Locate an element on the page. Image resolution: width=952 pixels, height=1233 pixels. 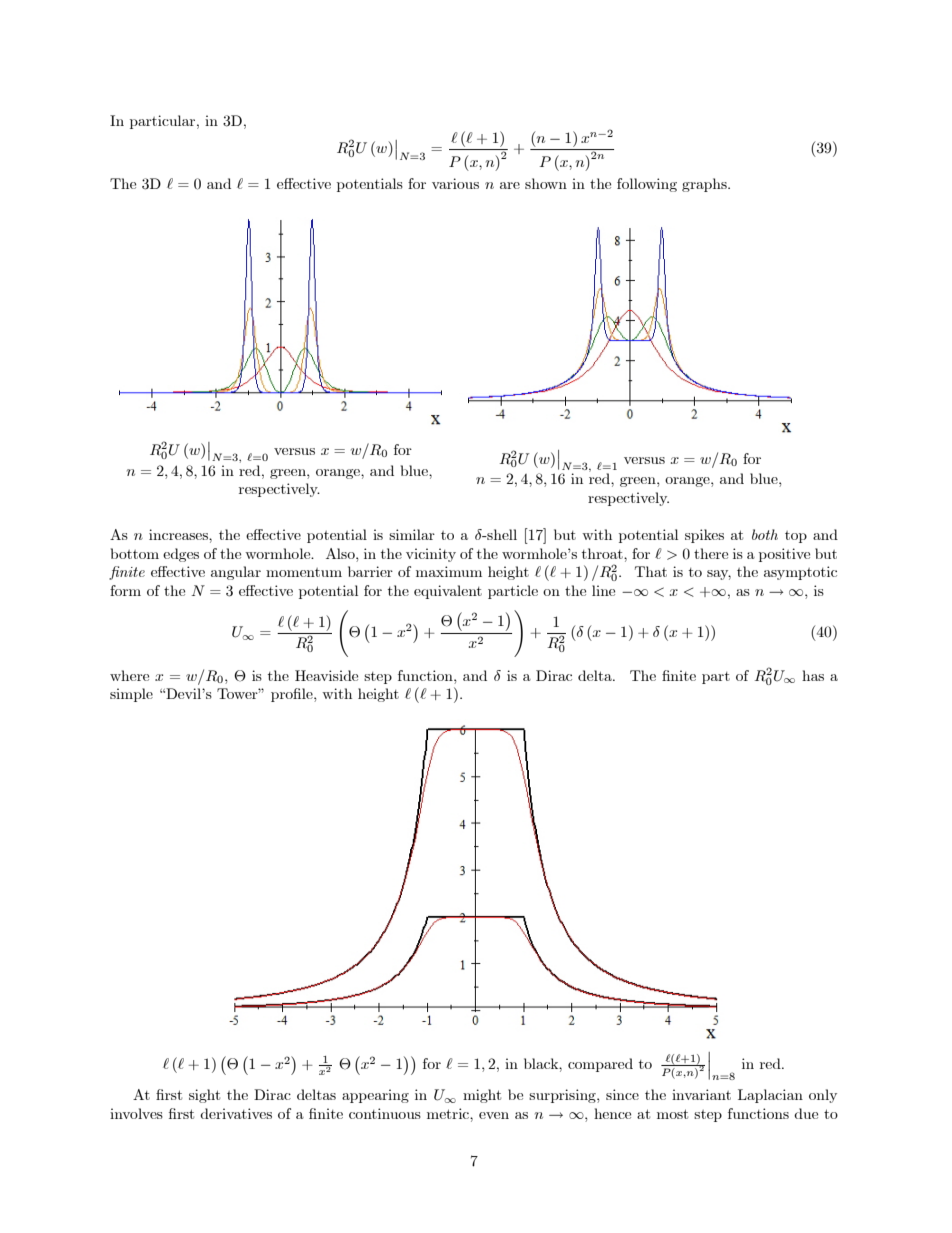
shown is located at coordinates (546, 183).
